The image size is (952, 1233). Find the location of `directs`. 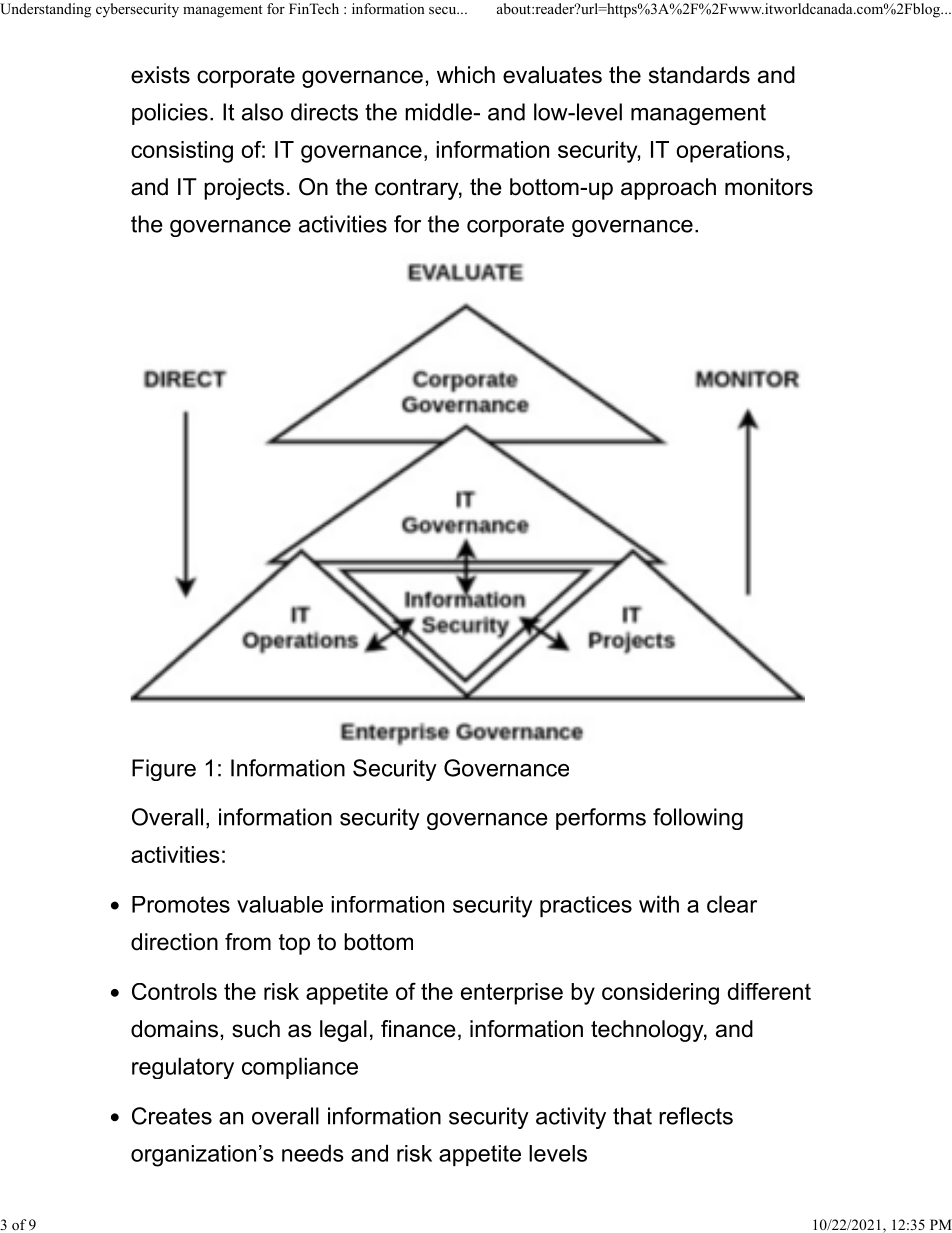

directs is located at coordinates (324, 112).
